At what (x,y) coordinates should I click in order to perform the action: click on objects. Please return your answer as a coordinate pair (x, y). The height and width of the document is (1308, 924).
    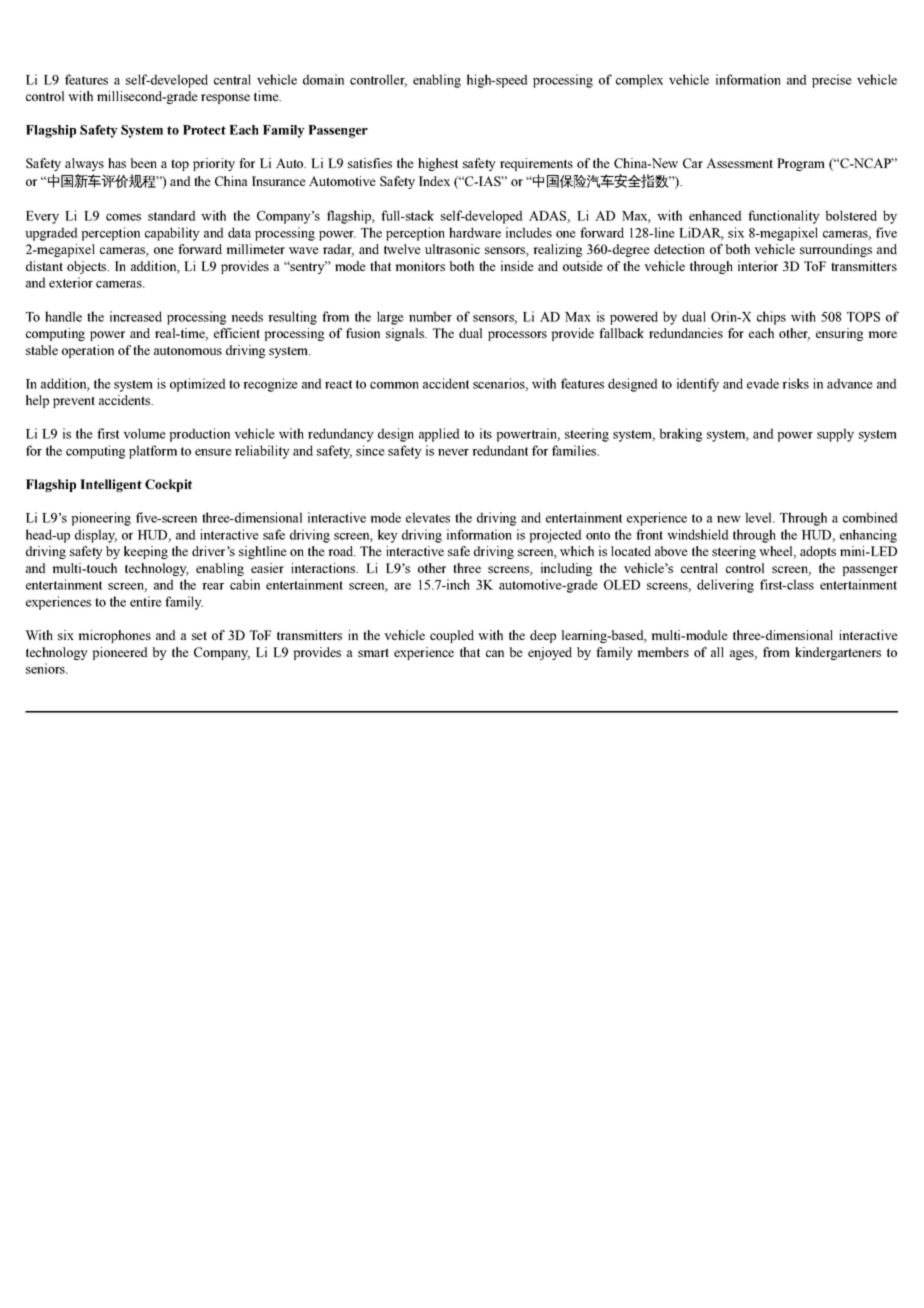
    Looking at the image, I should click on (88, 267).
